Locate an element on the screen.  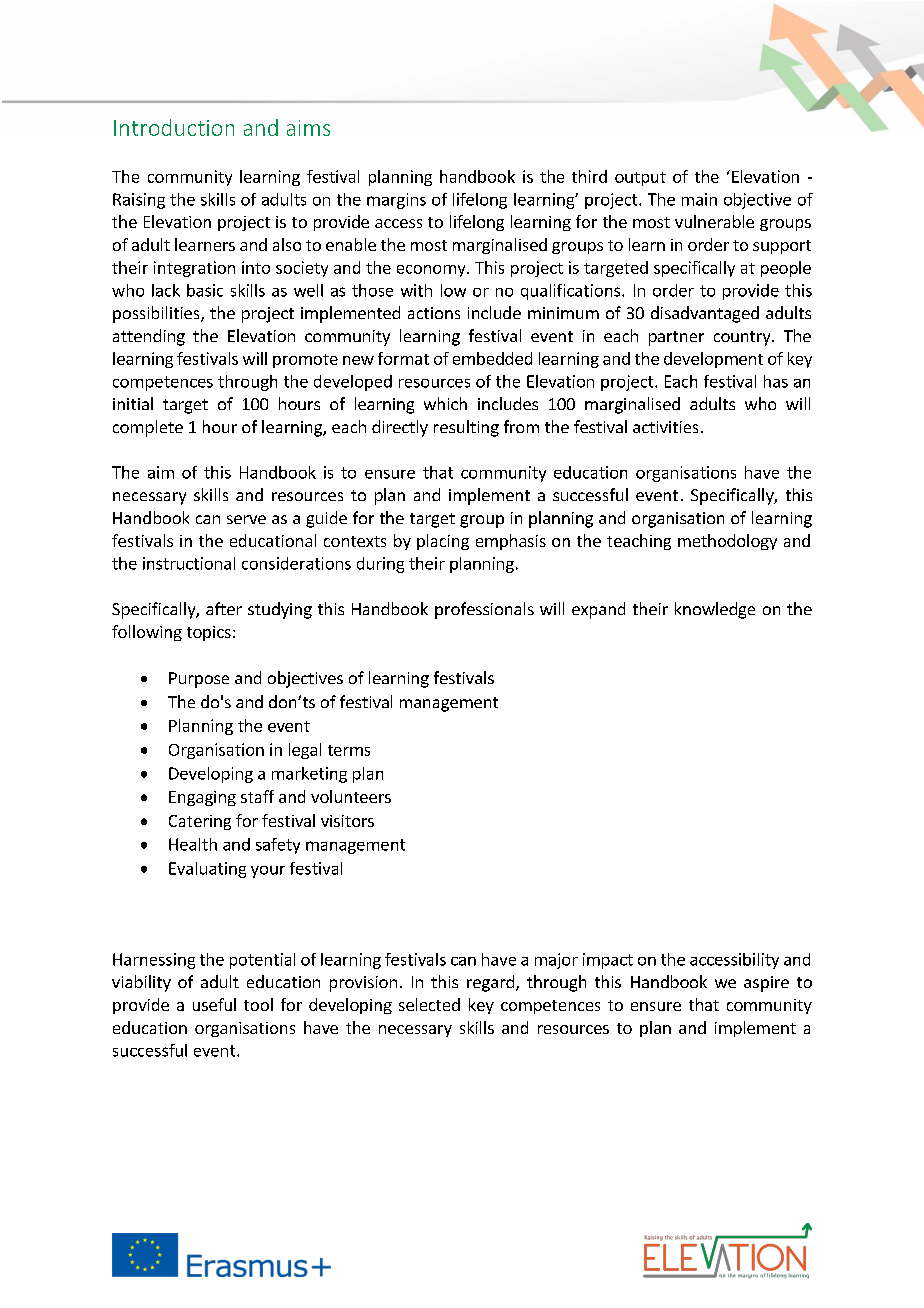
useful is located at coordinates (214, 1004).
